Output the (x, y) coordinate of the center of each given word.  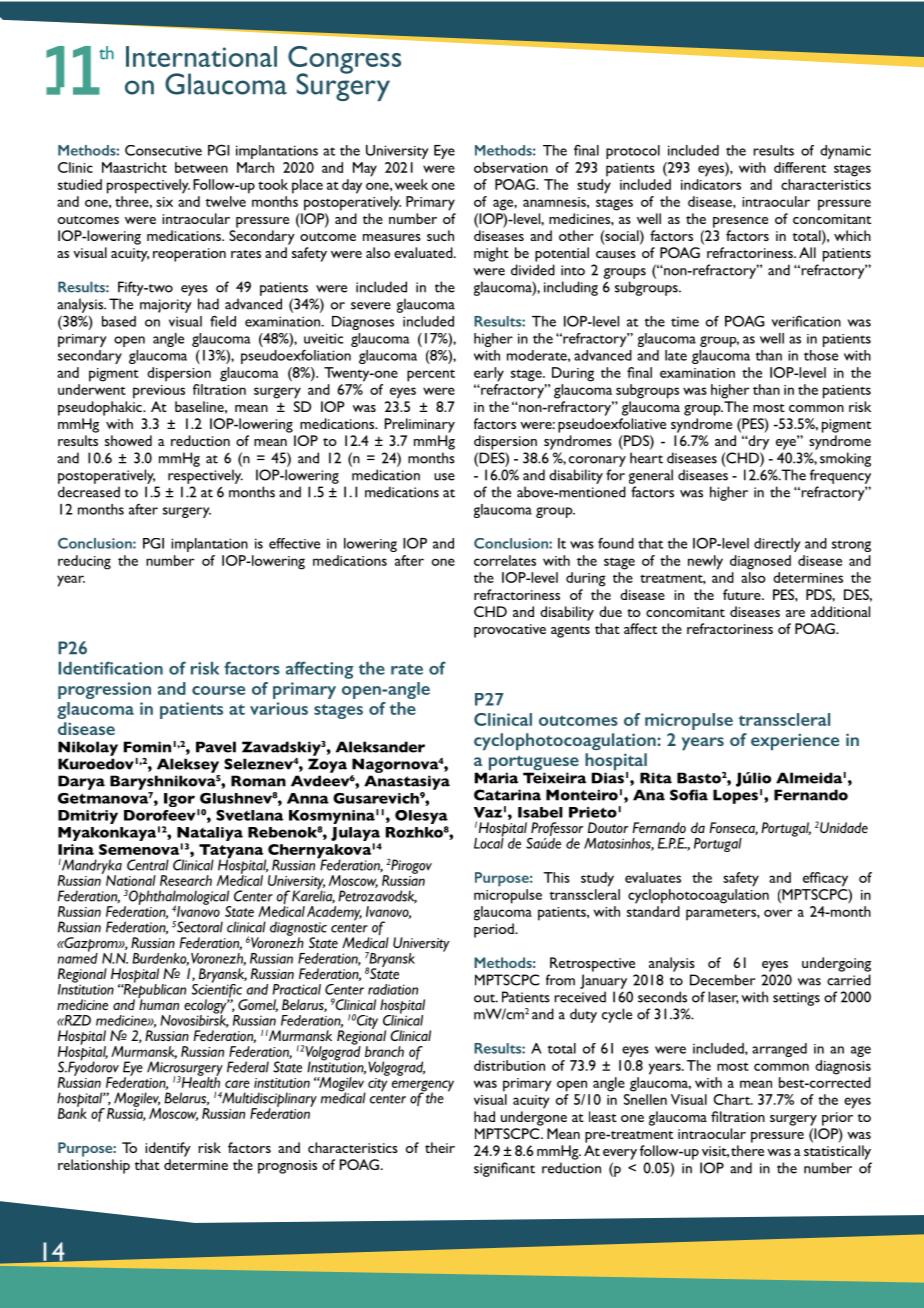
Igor (179, 800)
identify (168, 1149)
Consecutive (163, 150)
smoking (845, 459)
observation (511, 167)
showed (128, 440)
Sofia (689, 795)
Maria (496, 777)
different (800, 167)
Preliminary (420, 425)
